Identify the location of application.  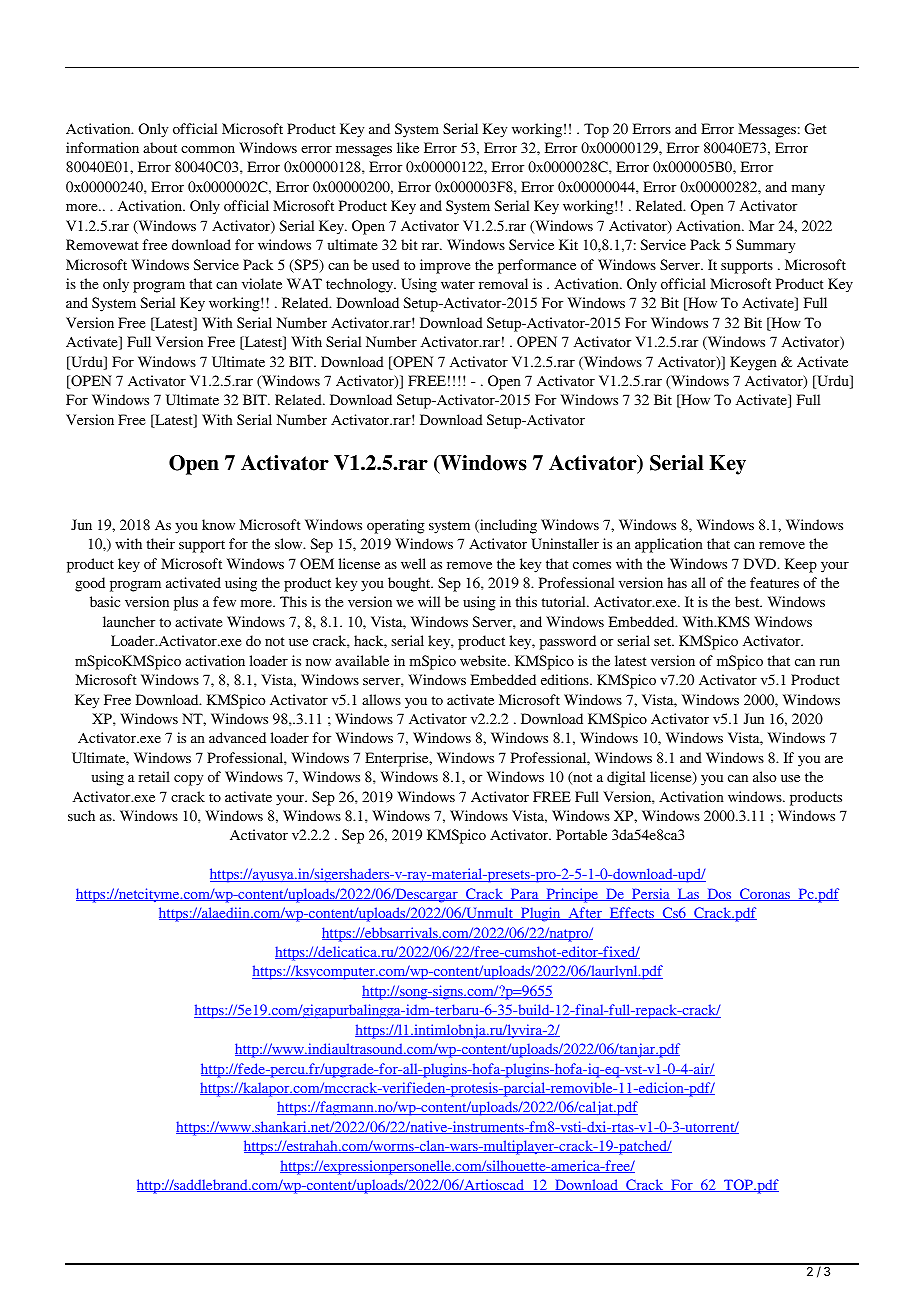
(669, 545).
